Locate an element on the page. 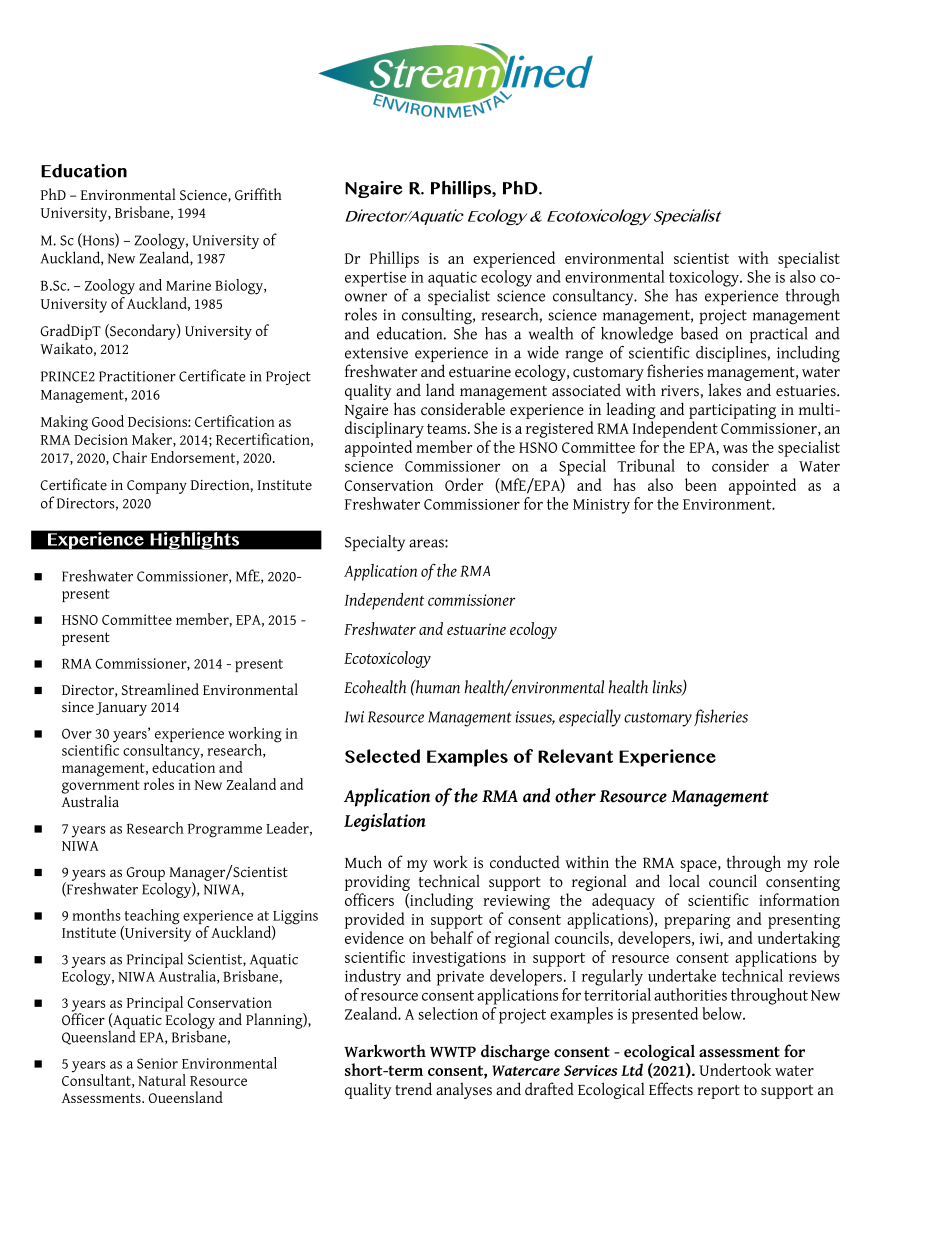 Image resolution: width=952 pixels, height=1233 pixels. local is located at coordinates (684, 881).
